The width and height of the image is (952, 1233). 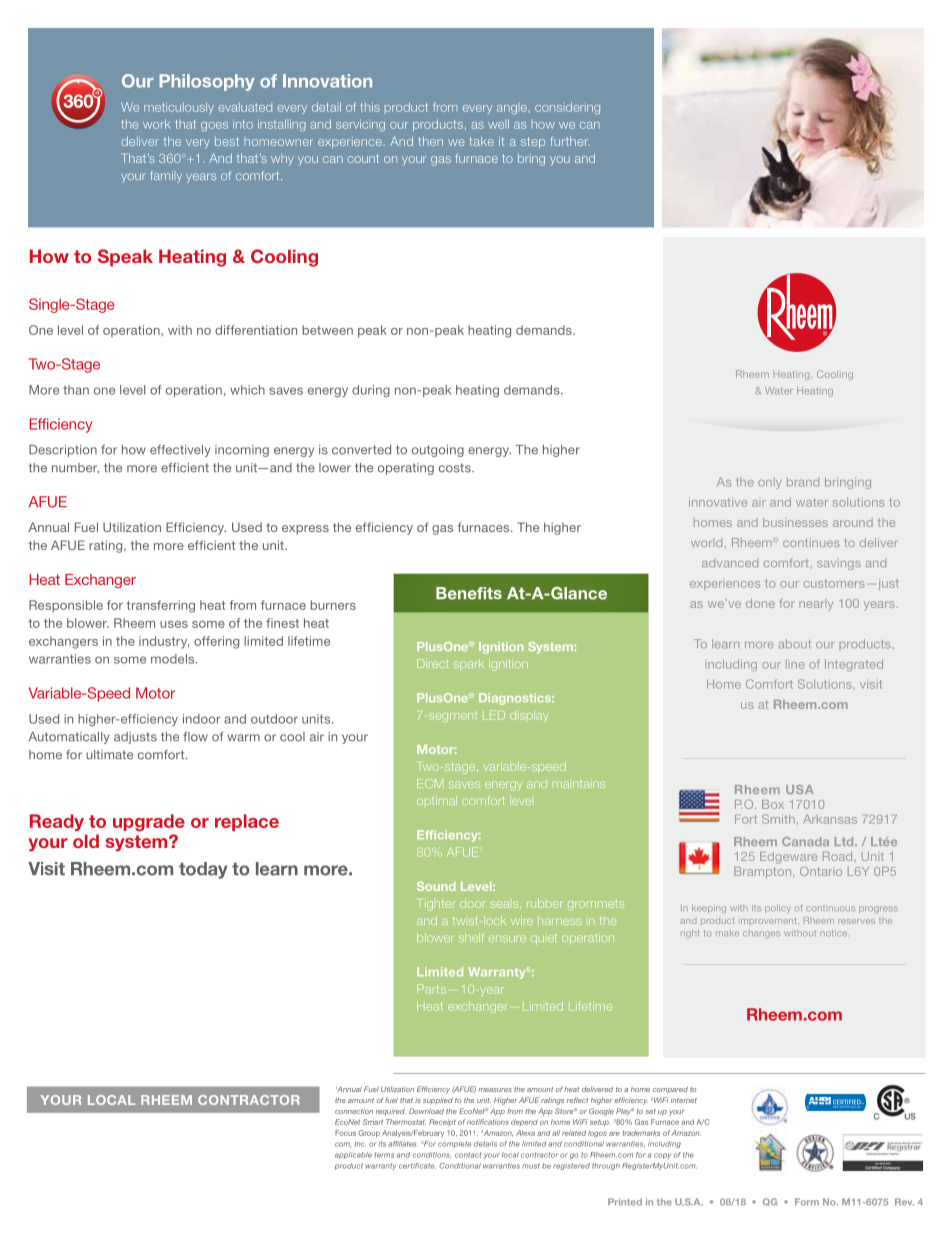 I want to click on about, so click(x=794, y=644).
